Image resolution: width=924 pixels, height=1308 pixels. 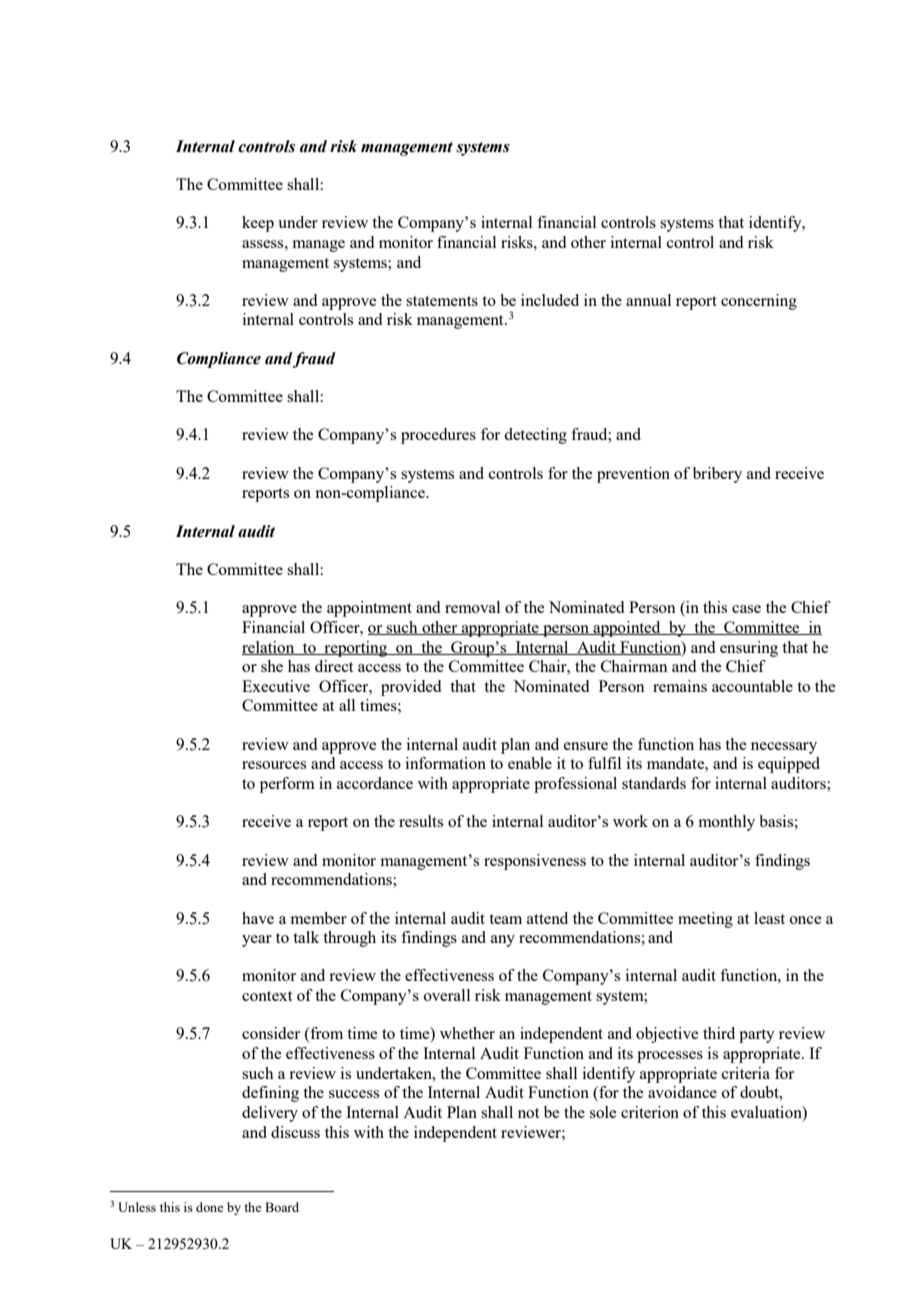 I want to click on Executive, so click(x=276, y=686).
